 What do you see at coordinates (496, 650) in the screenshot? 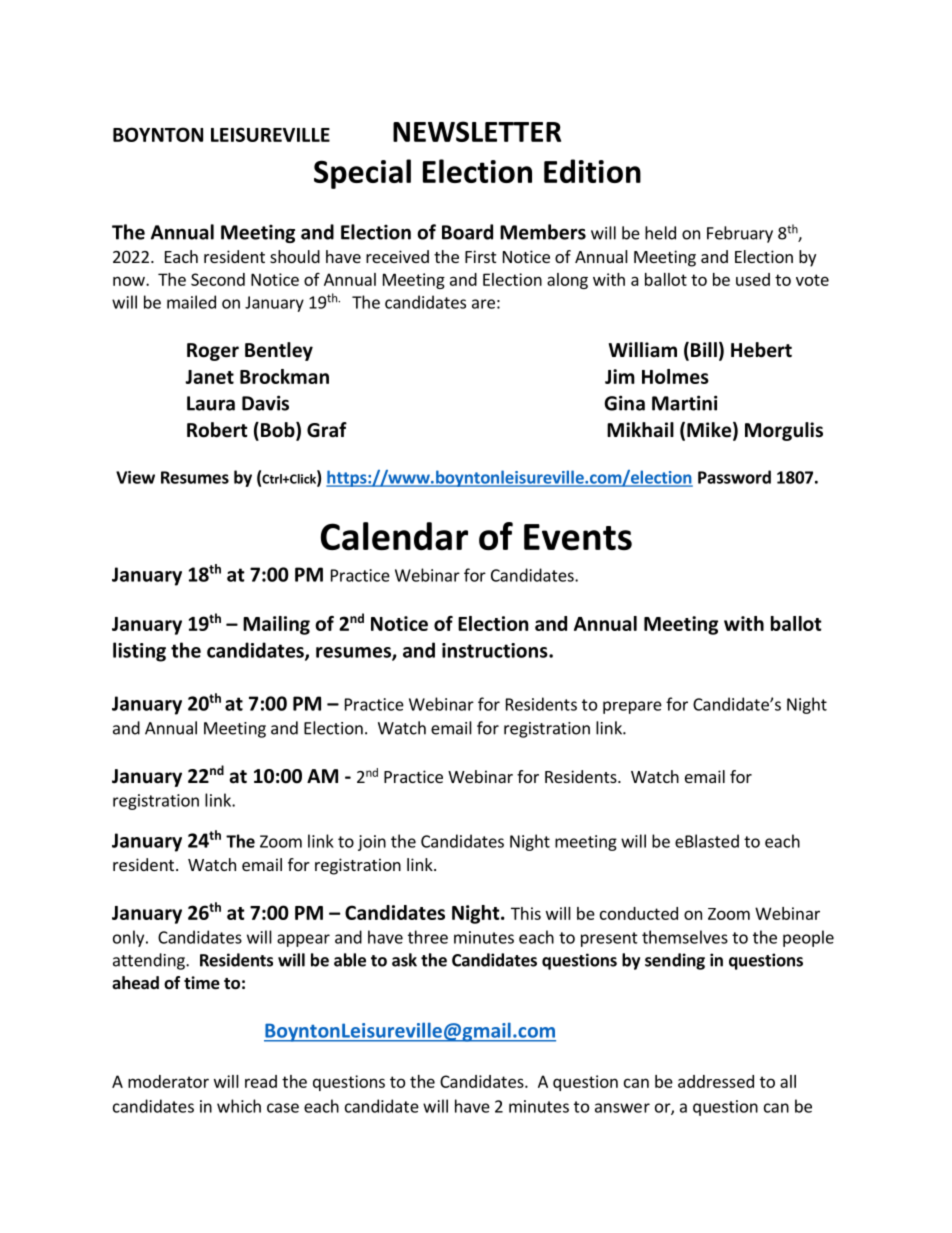
I see `instructions` at bounding box center [496, 650].
